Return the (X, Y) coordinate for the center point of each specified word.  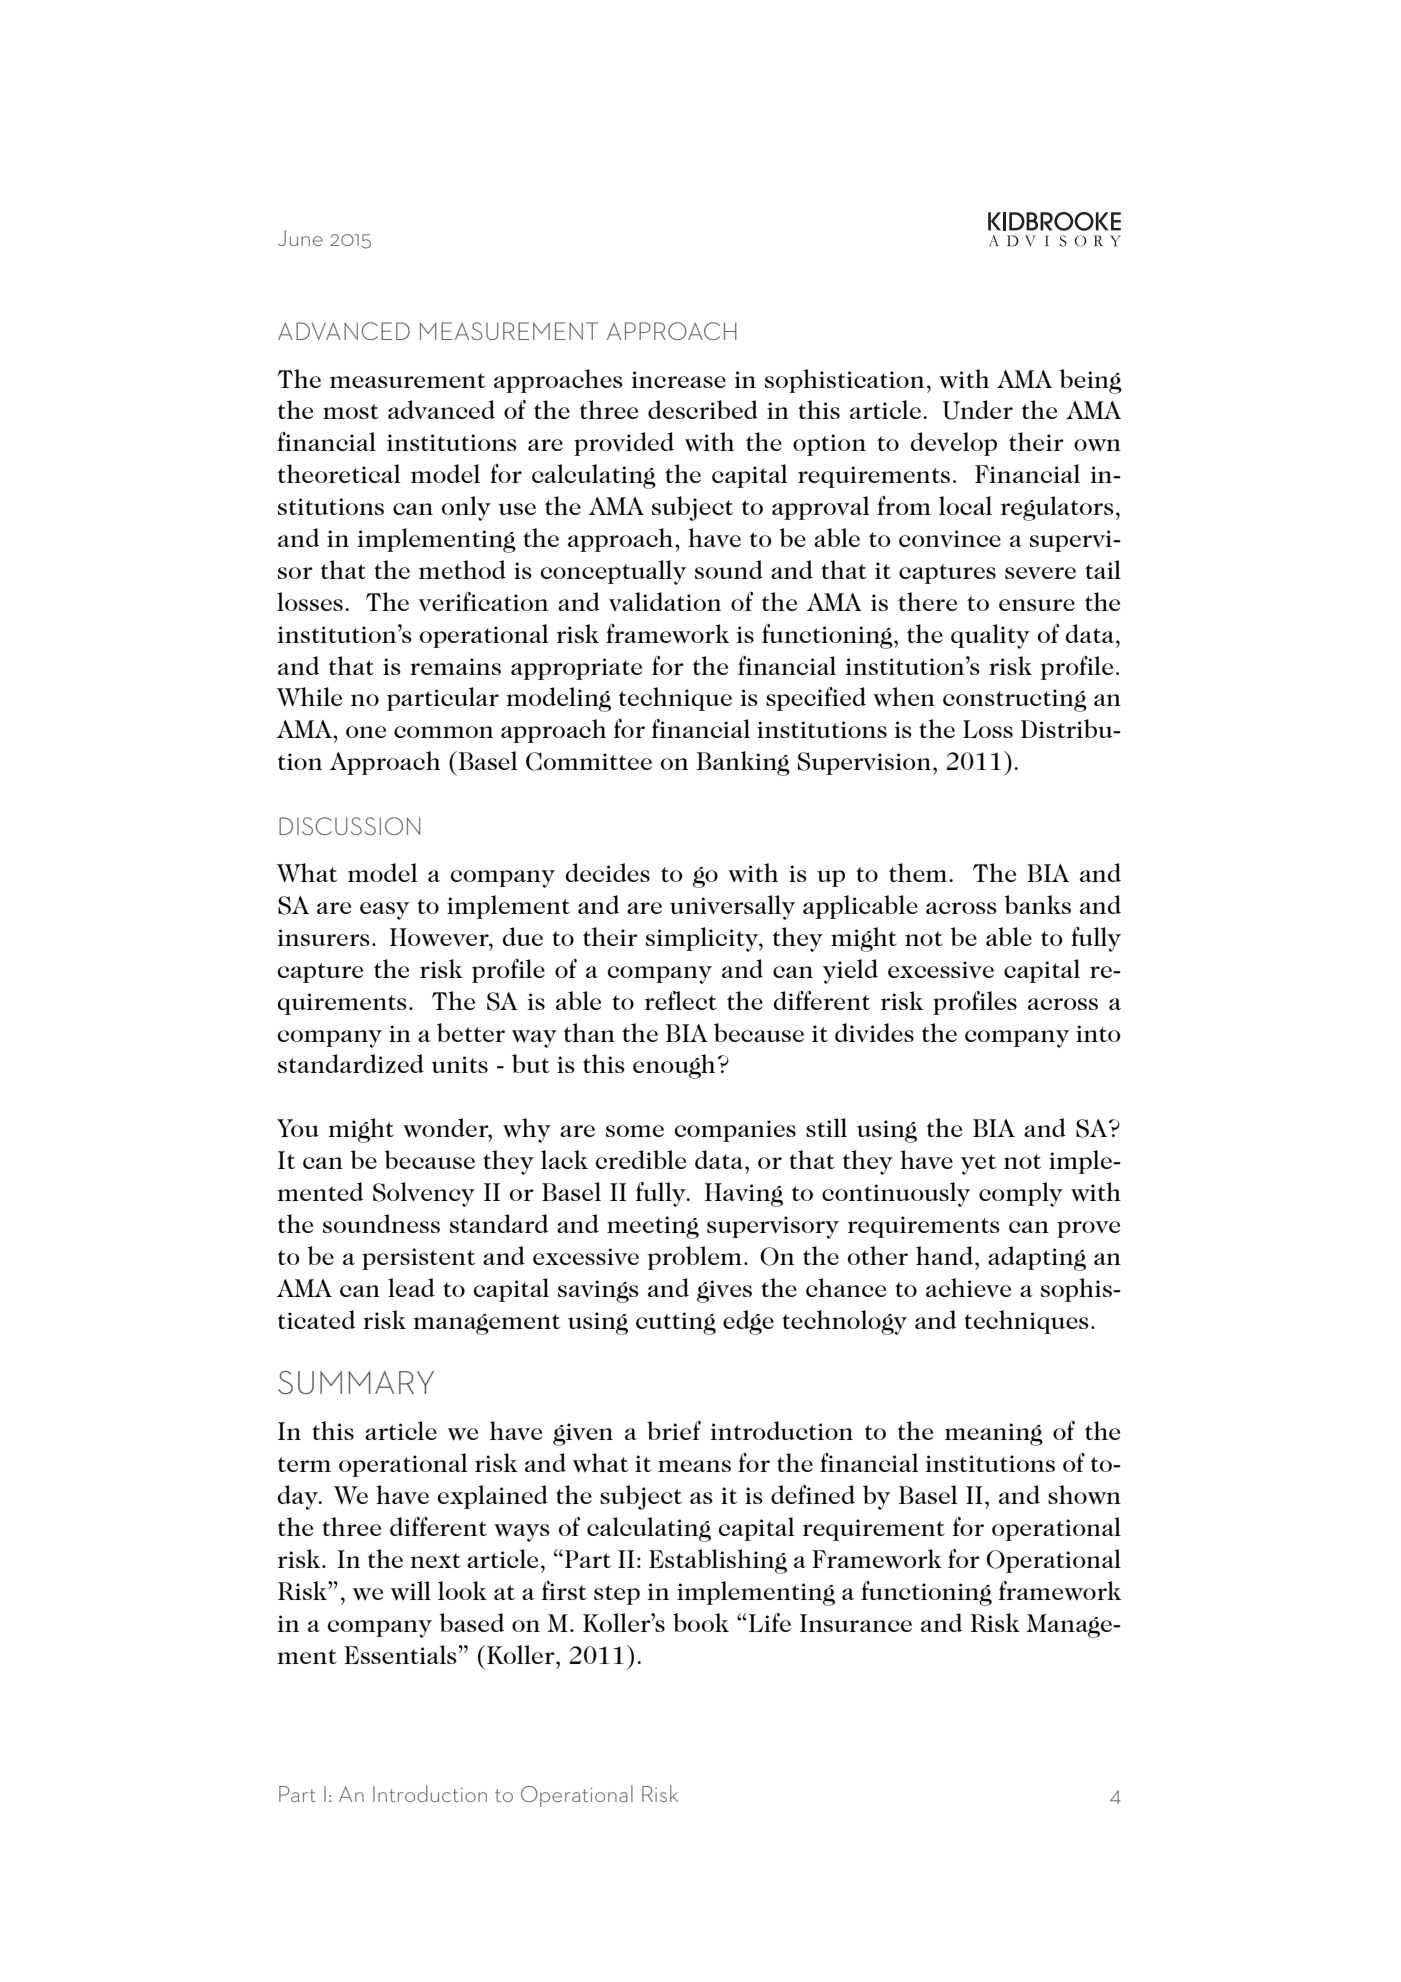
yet (978, 1164)
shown (1084, 1495)
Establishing (718, 1561)
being (1091, 381)
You (298, 1128)
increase (679, 379)
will (411, 1591)
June (300, 238)
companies (735, 1131)
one (366, 732)
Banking (743, 763)
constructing (1015, 700)
